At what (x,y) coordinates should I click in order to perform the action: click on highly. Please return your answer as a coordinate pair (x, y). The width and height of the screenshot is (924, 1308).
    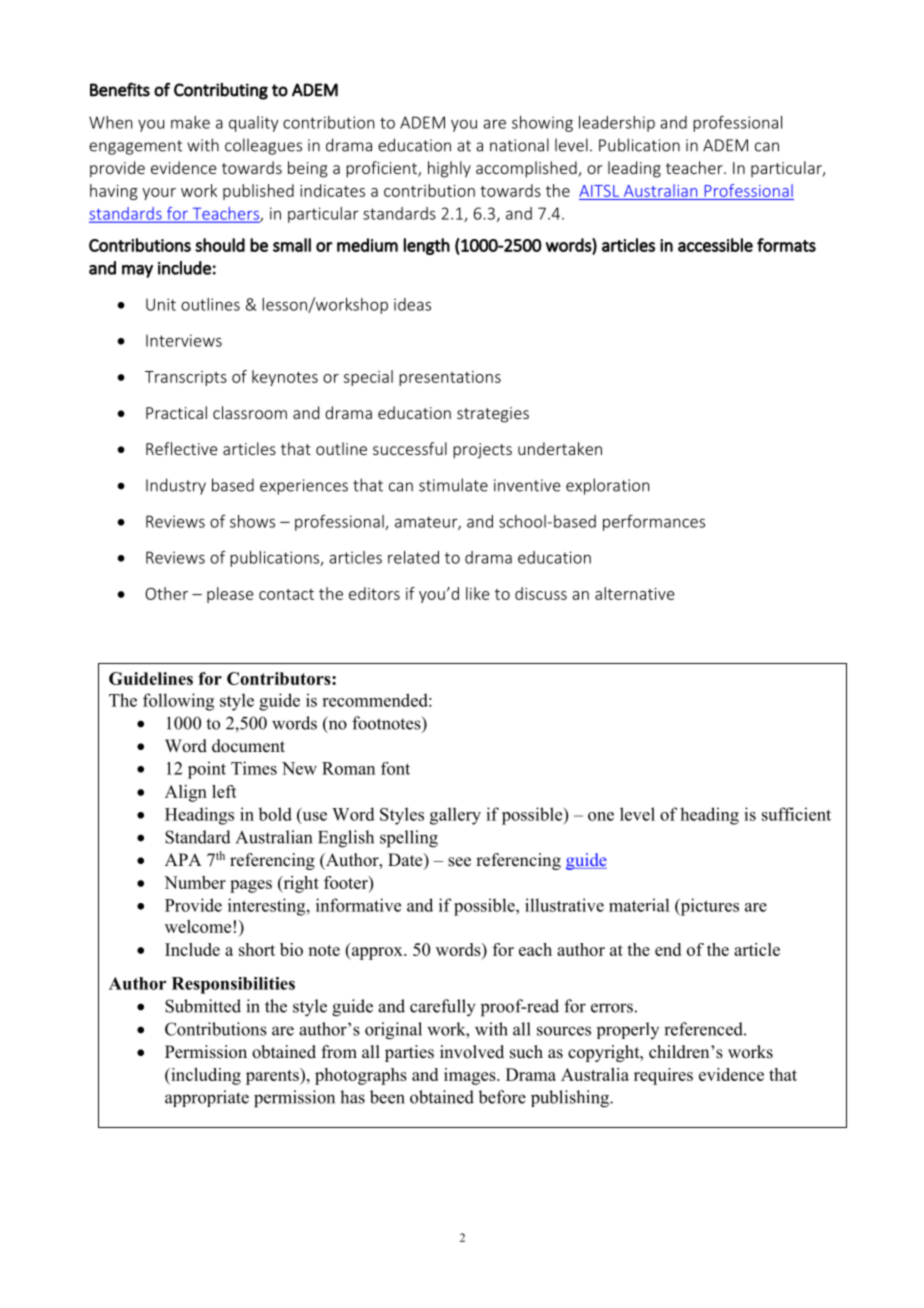
    Looking at the image, I should click on (449, 169).
